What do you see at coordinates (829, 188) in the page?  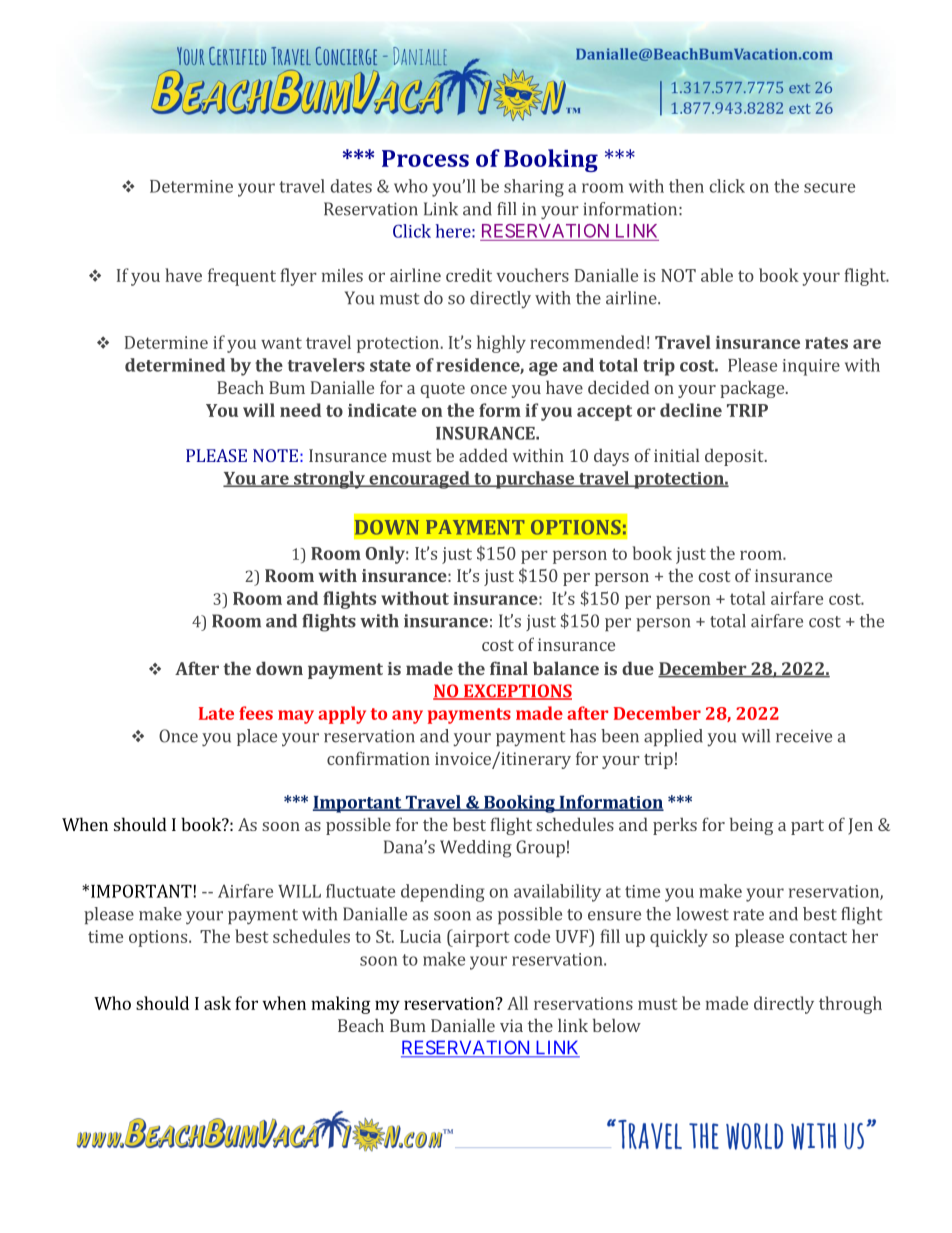 I see `secure` at bounding box center [829, 188].
